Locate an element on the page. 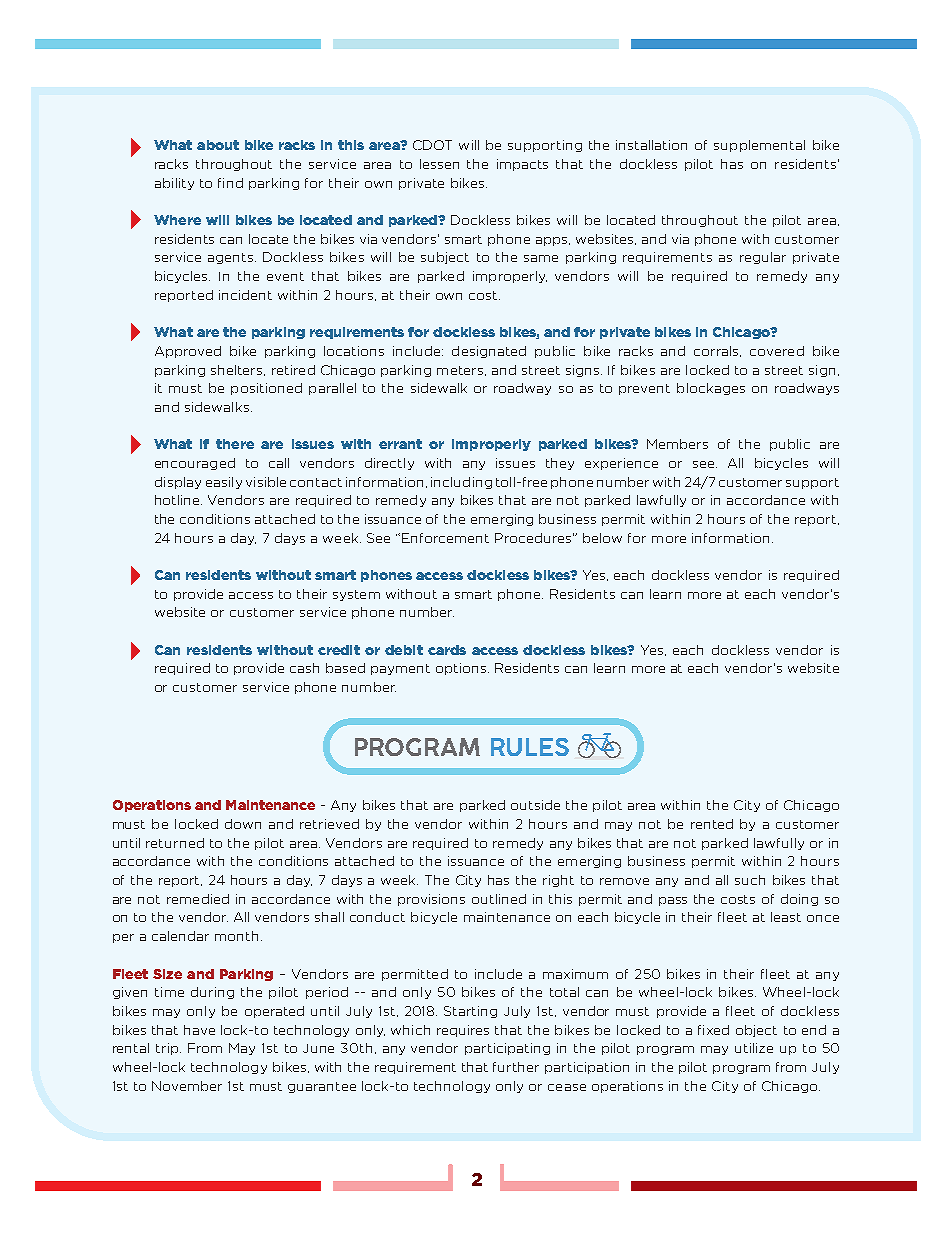  have is located at coordinates (199, 1030).
